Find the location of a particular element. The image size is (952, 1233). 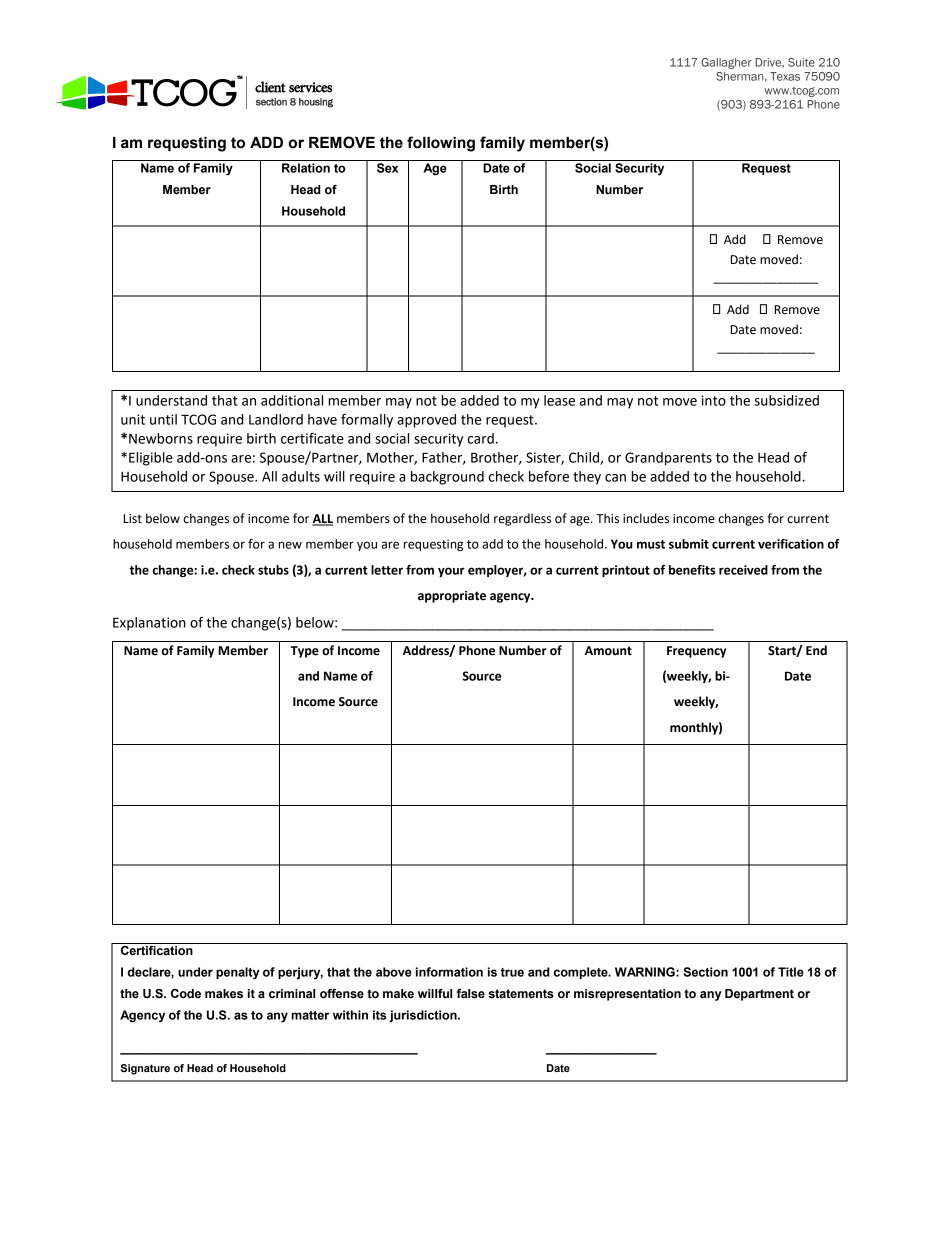

stubs is located at coordinates (273, 570).
